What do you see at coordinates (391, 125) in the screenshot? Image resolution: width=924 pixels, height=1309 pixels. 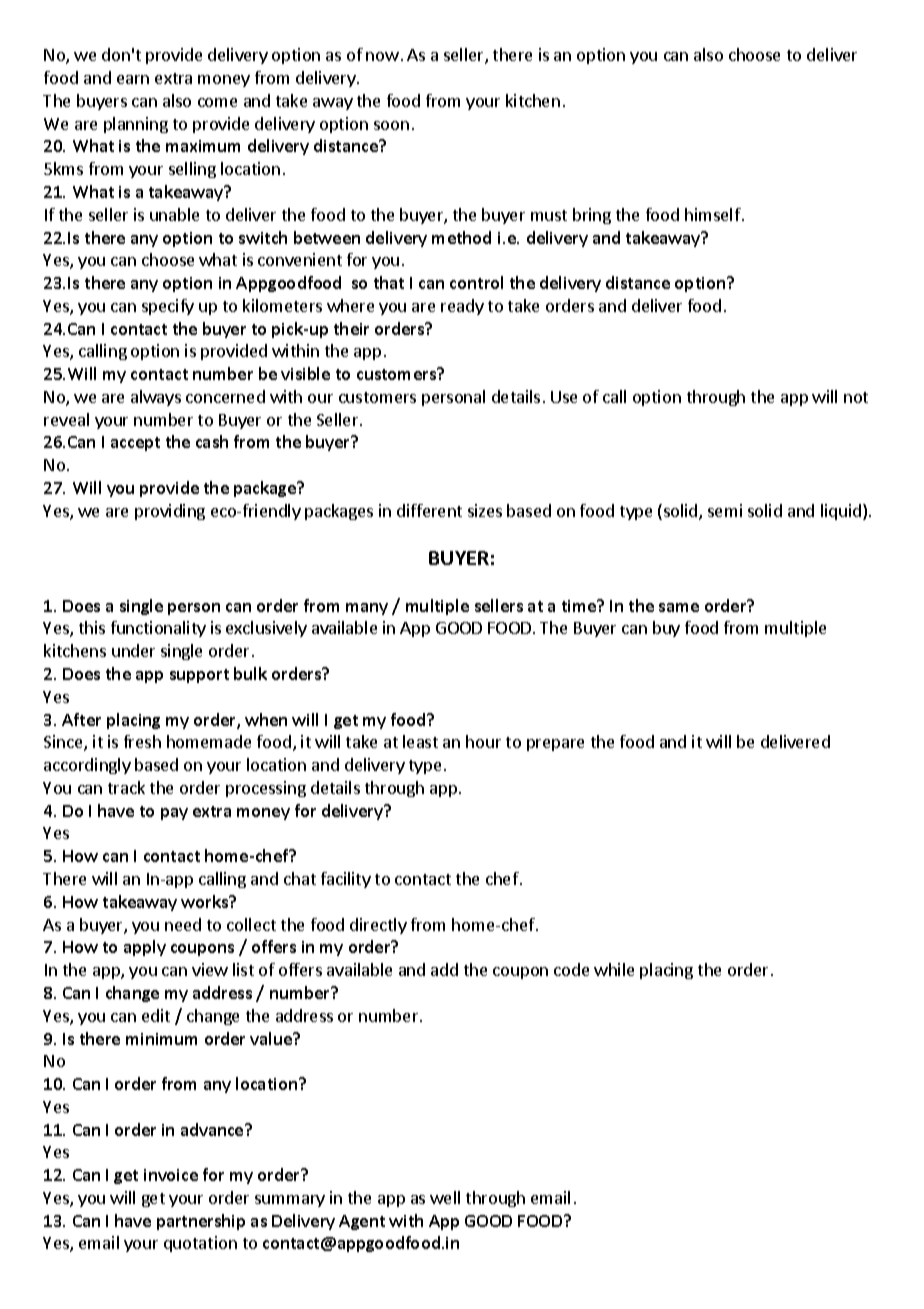 I see `soon` at bounding box center [391, 125].
